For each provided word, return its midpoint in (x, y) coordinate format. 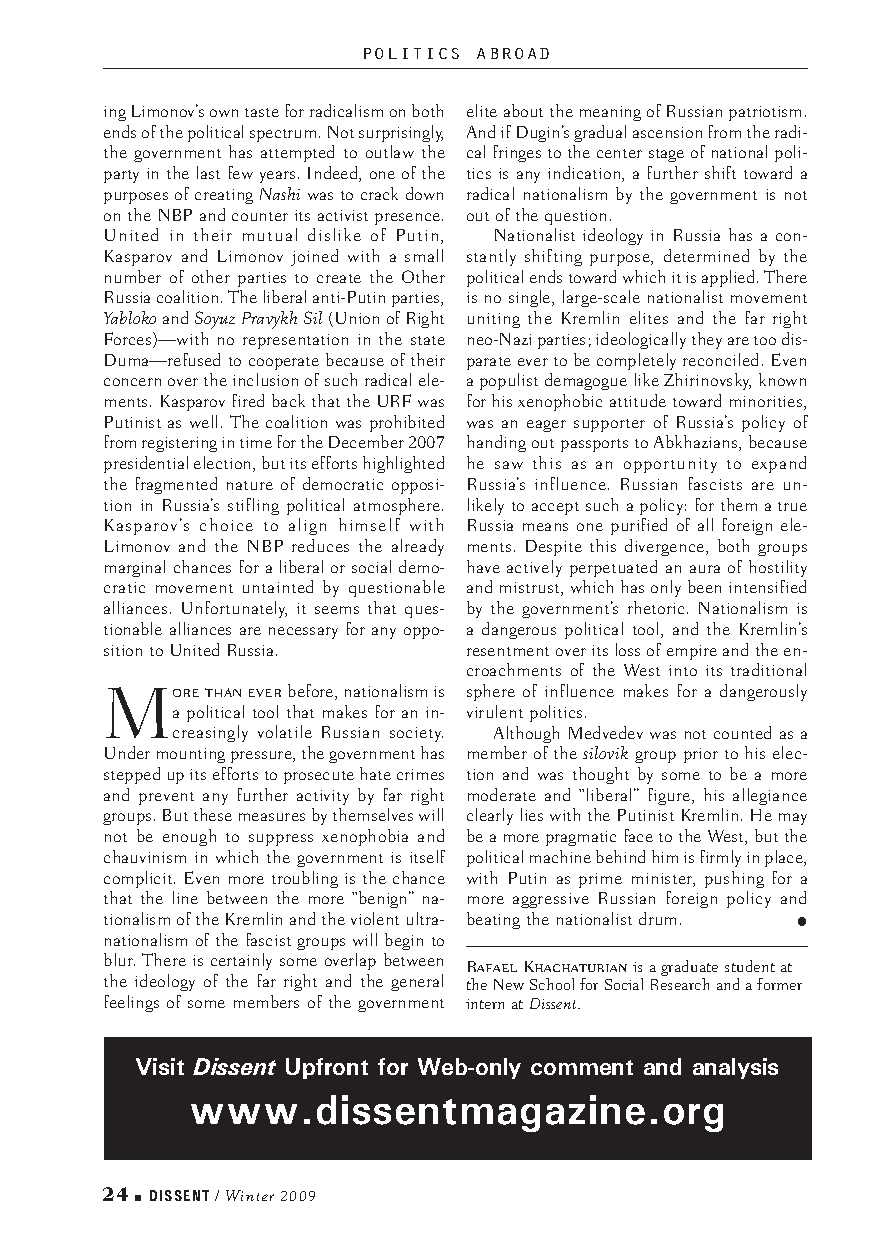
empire (692, 652)
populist (509, 381)
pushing (734, 879)
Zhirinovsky (707, 381)
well (203, 421)
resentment (508, 651)
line (185, 897)
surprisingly (401, 133)
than (223, 692)
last (208, 172)
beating (493, 920)
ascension (667, 132)
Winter (250, 1195)
